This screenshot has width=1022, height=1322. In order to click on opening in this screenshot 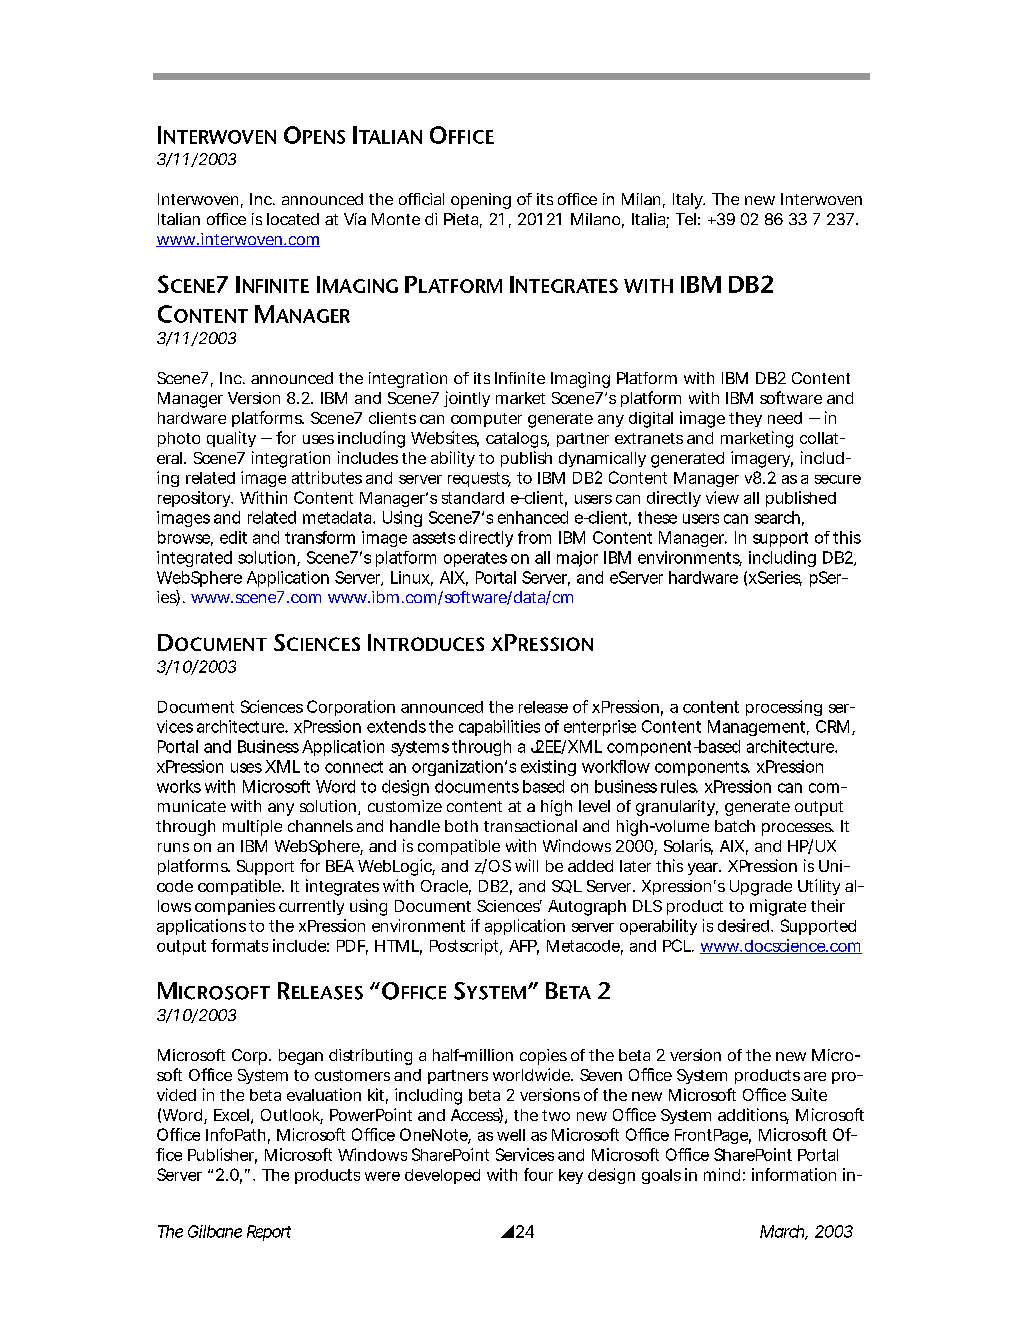, I will do `click(481, 201)`.
